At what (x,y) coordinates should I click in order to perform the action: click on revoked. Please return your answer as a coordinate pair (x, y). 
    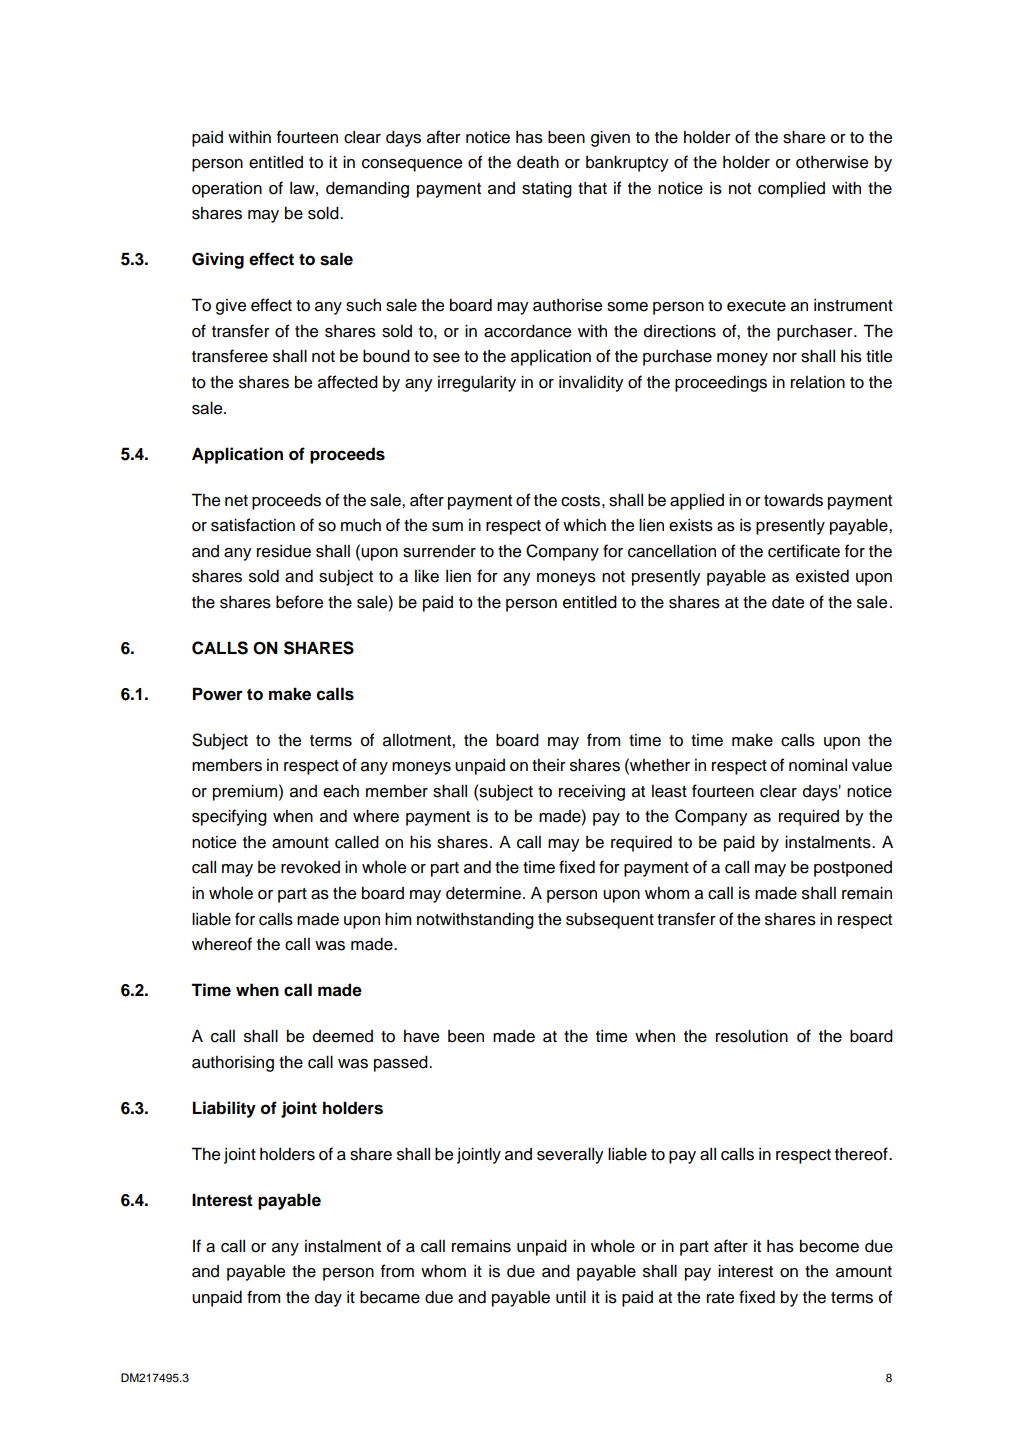
    Looking at the image, I should click on (310, 867).
